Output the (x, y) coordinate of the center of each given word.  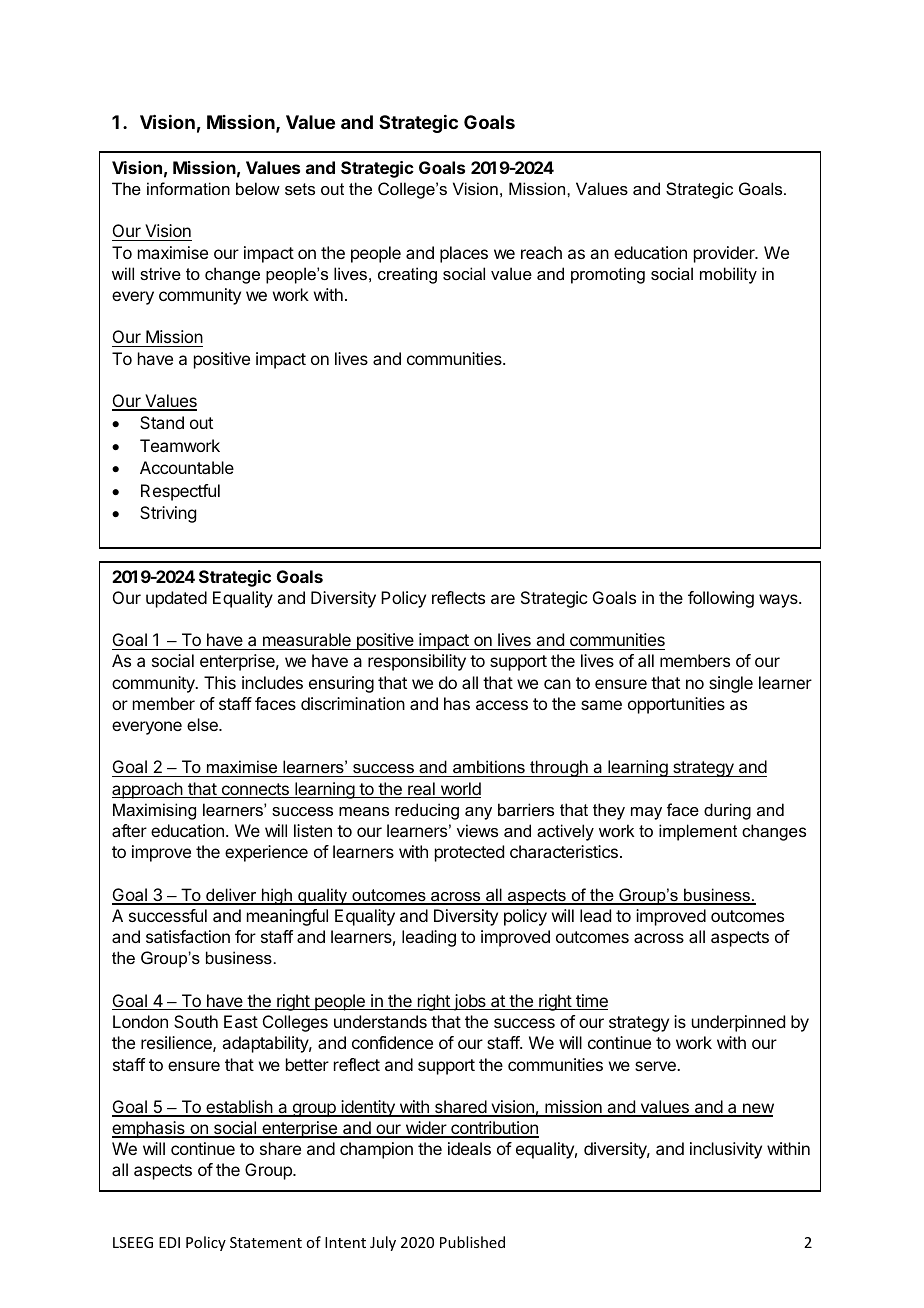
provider (725, 254)
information (188, 188)
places (464, 254)
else (203, 724)
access (502, 705)
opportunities (676, 705)
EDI (169, 1242)
